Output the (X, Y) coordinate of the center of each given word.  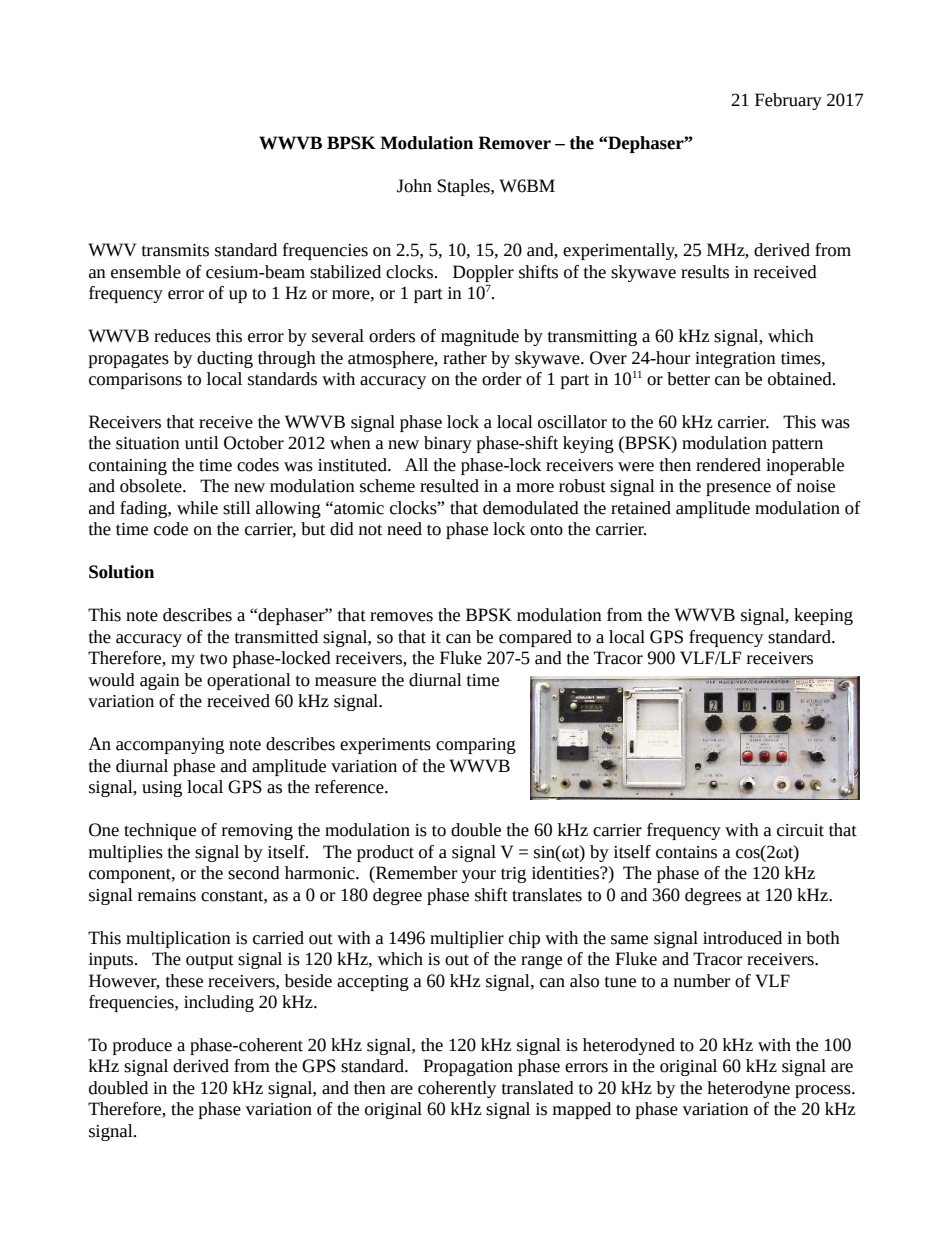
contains (686, 852)
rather (465, 358)
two (213, 659)
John (414, 186)
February (788, 101)
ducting (225, 359)
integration (735, 360)
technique (160, 831)
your (479, 876)
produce (142, 1046)
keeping (823, 616)
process (824, 1091)
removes (401, 617)
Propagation (468, 1067)
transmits (175, 250)
